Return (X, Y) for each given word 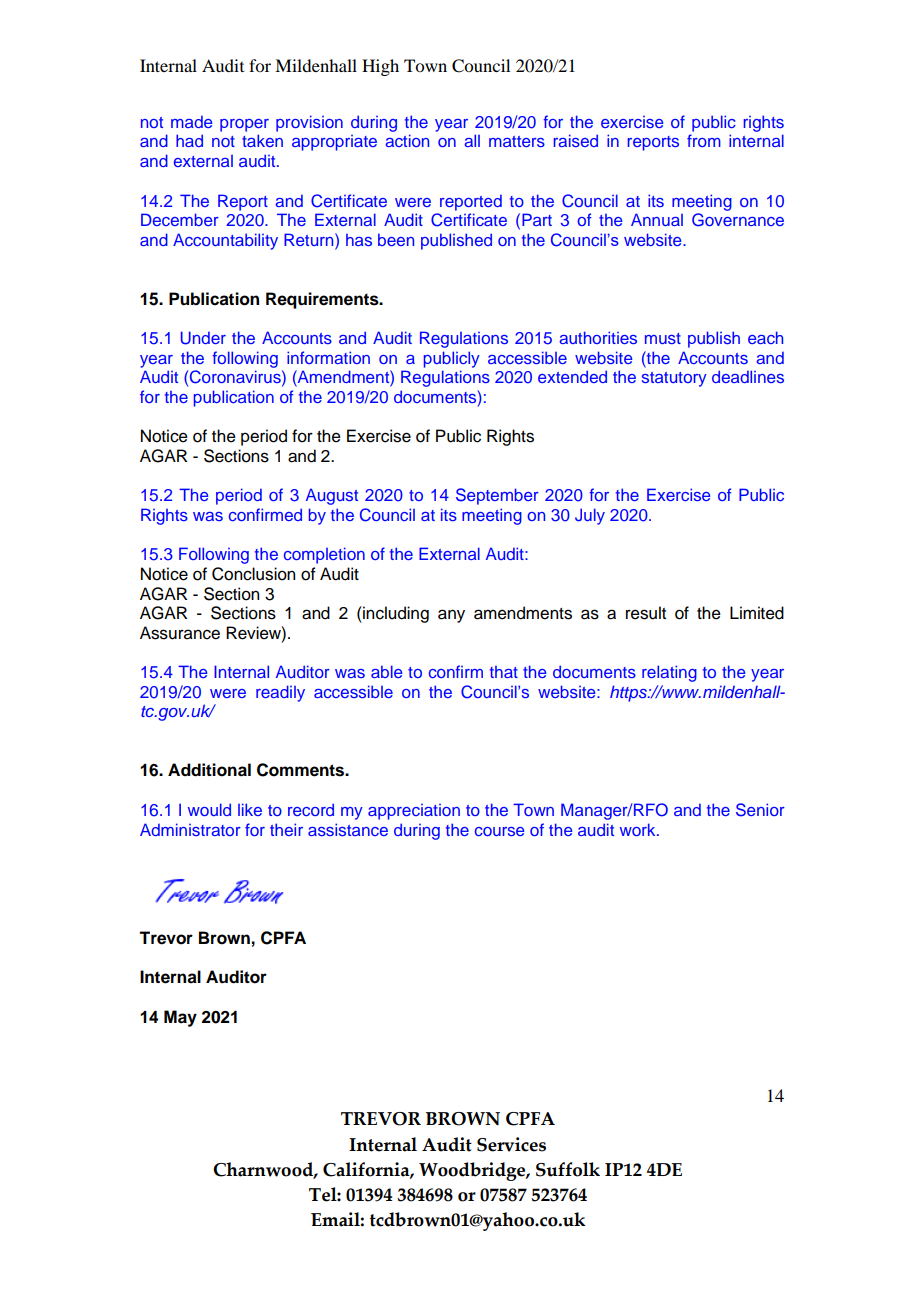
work (639, 829)
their (286, 829)
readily (280, 693)
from (704, 140)
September (497, 496)
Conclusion (253, 574)
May (180, 1018)
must (663, 338)
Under (203, 338)
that (504, 672)
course (500, 831)
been (396, 239)
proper (244, 125)
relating (669, 673)
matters (517, 141)
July (590, 516)
